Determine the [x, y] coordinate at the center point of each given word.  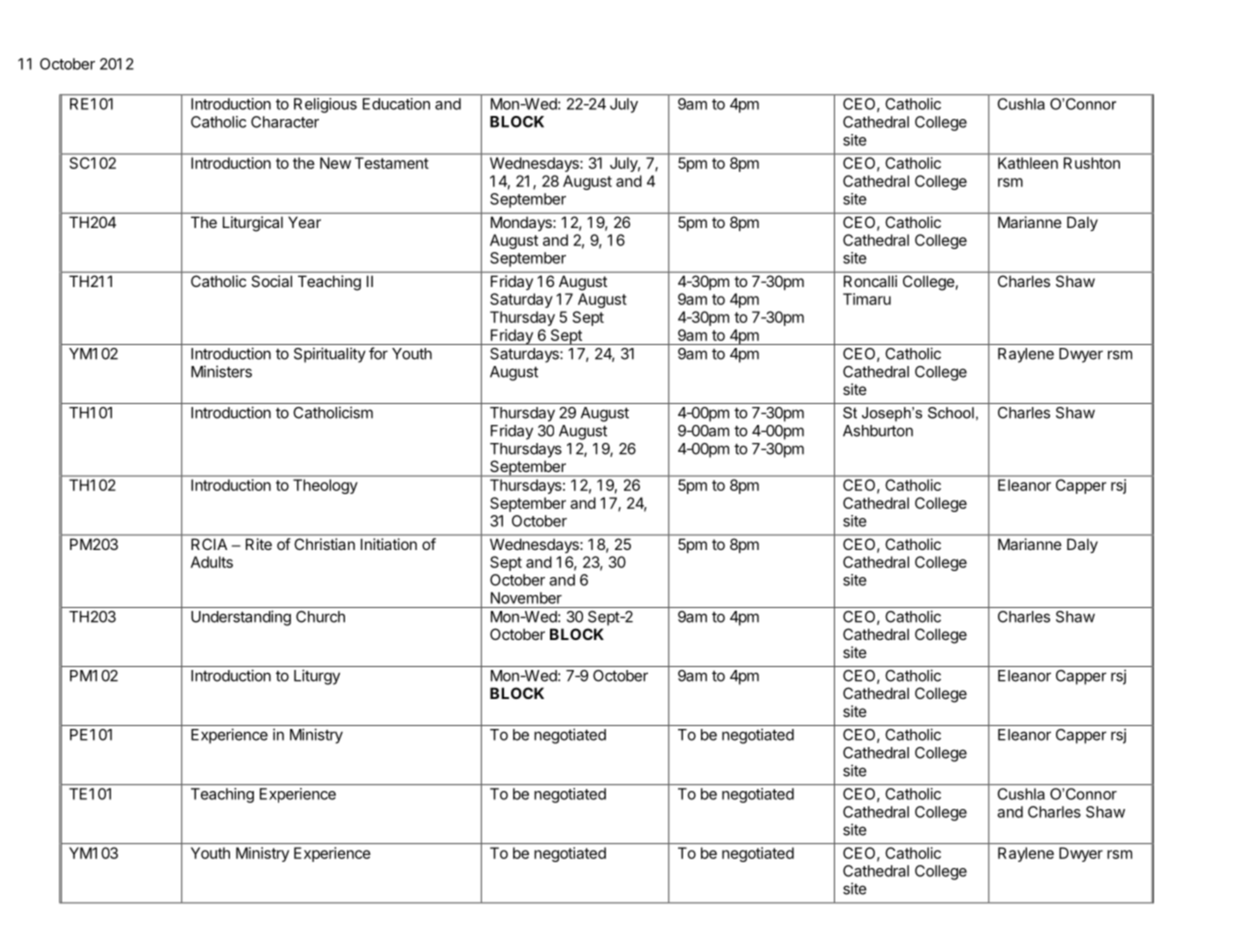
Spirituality [330, 355]
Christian [325, 544]
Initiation [389, 544]
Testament [391, 163]
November [526, 598]
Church [320, 617]
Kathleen [1028, 163]
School [951, 413]
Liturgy [317, 677]
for [378, 353]
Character [285, 122]
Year [304, 222]
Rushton [1092, 163]
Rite [259, 544]
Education [396, 104]
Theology [325, 486]
